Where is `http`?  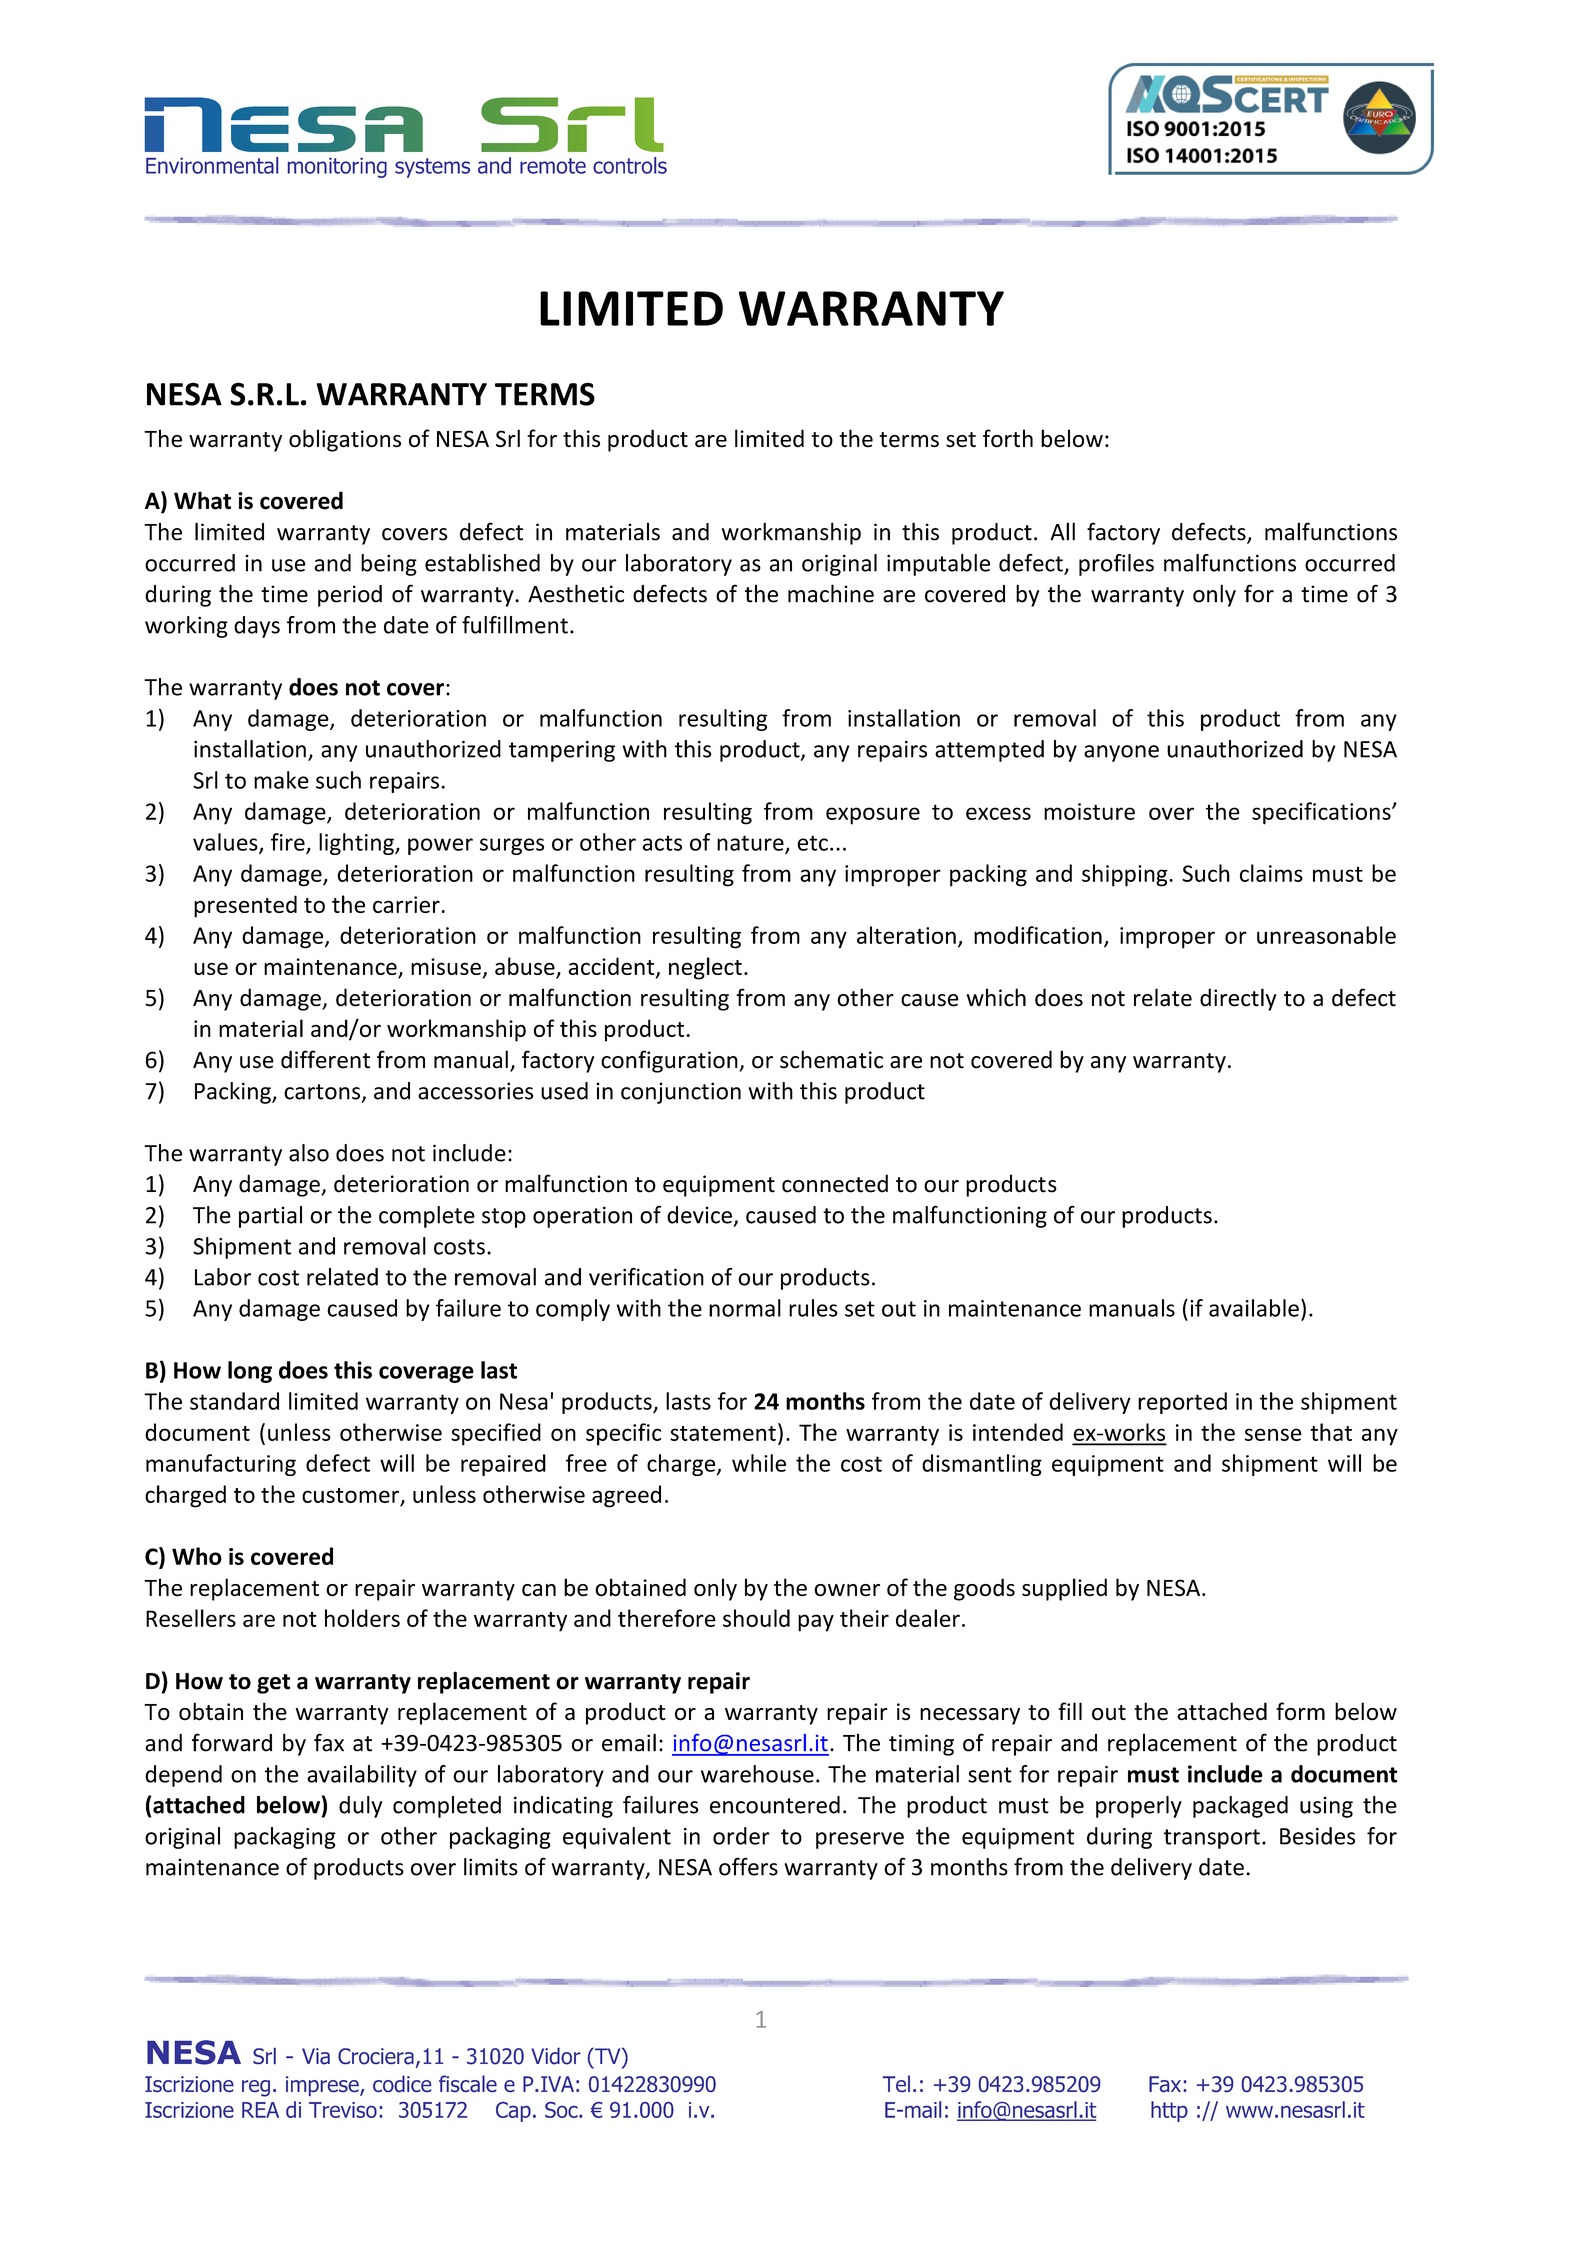 http is located at coordinates (1169, 2111).
